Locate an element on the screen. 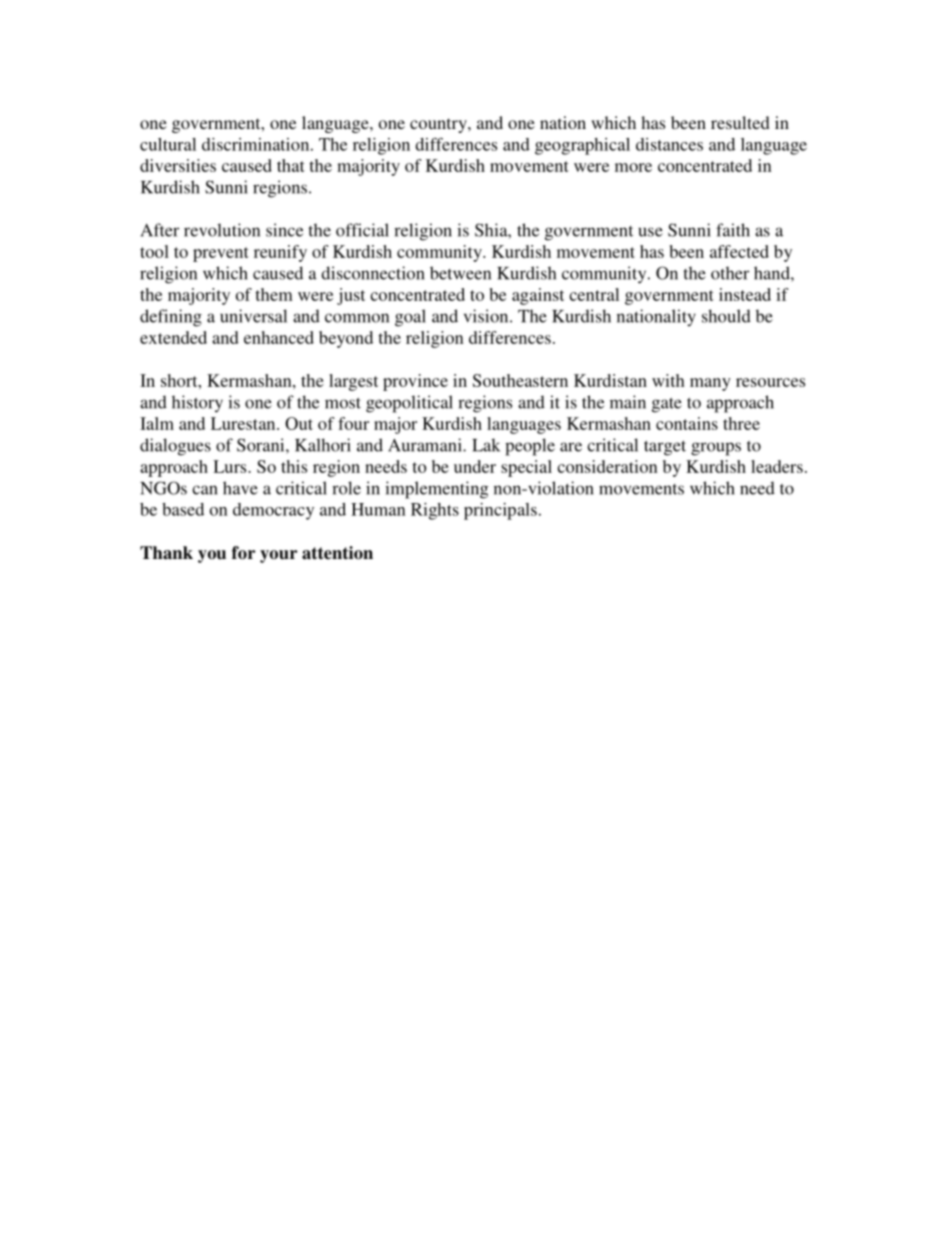  for is located at coordinates (244, 553).
